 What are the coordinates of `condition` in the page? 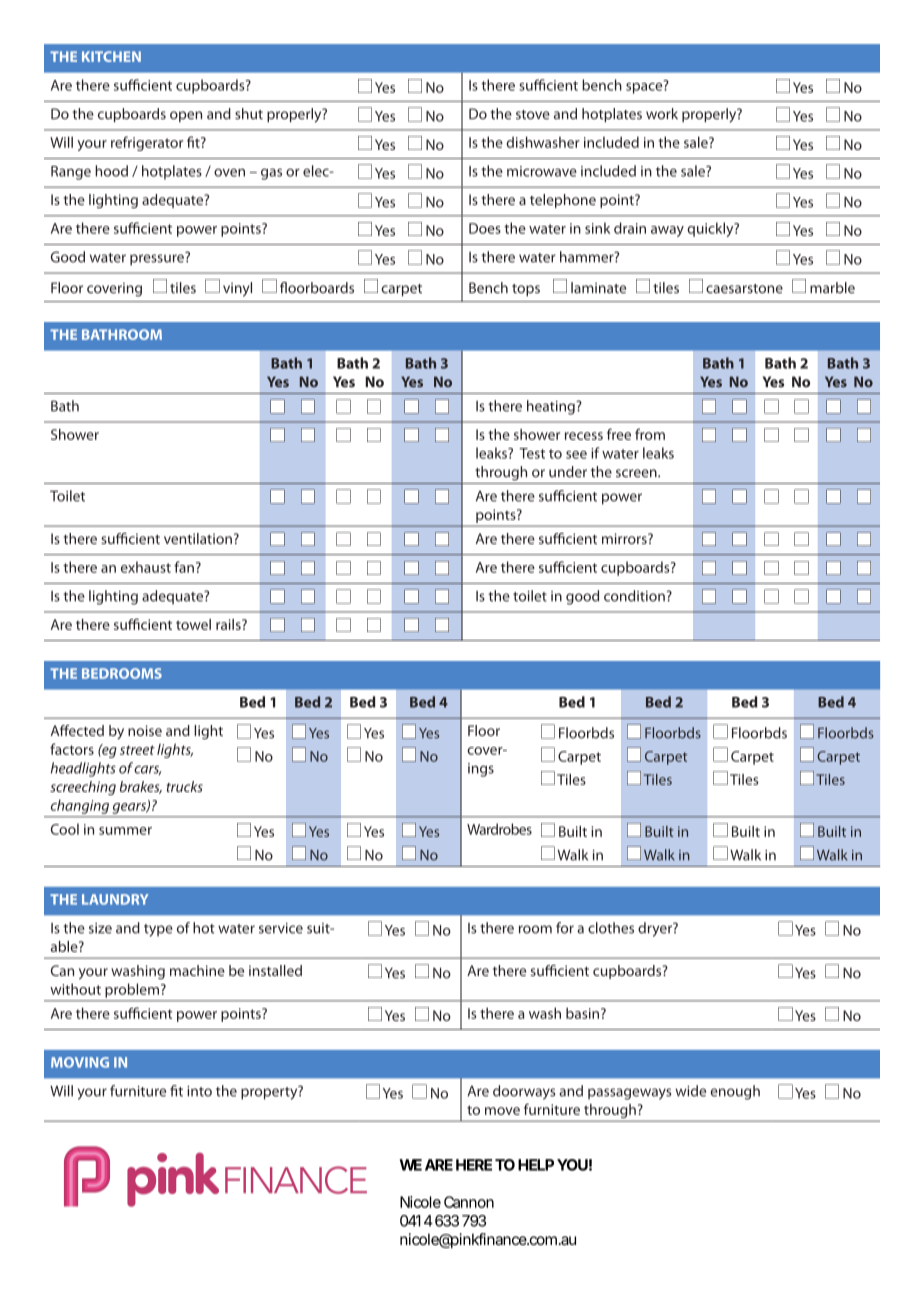 It's located at (634, 596).
